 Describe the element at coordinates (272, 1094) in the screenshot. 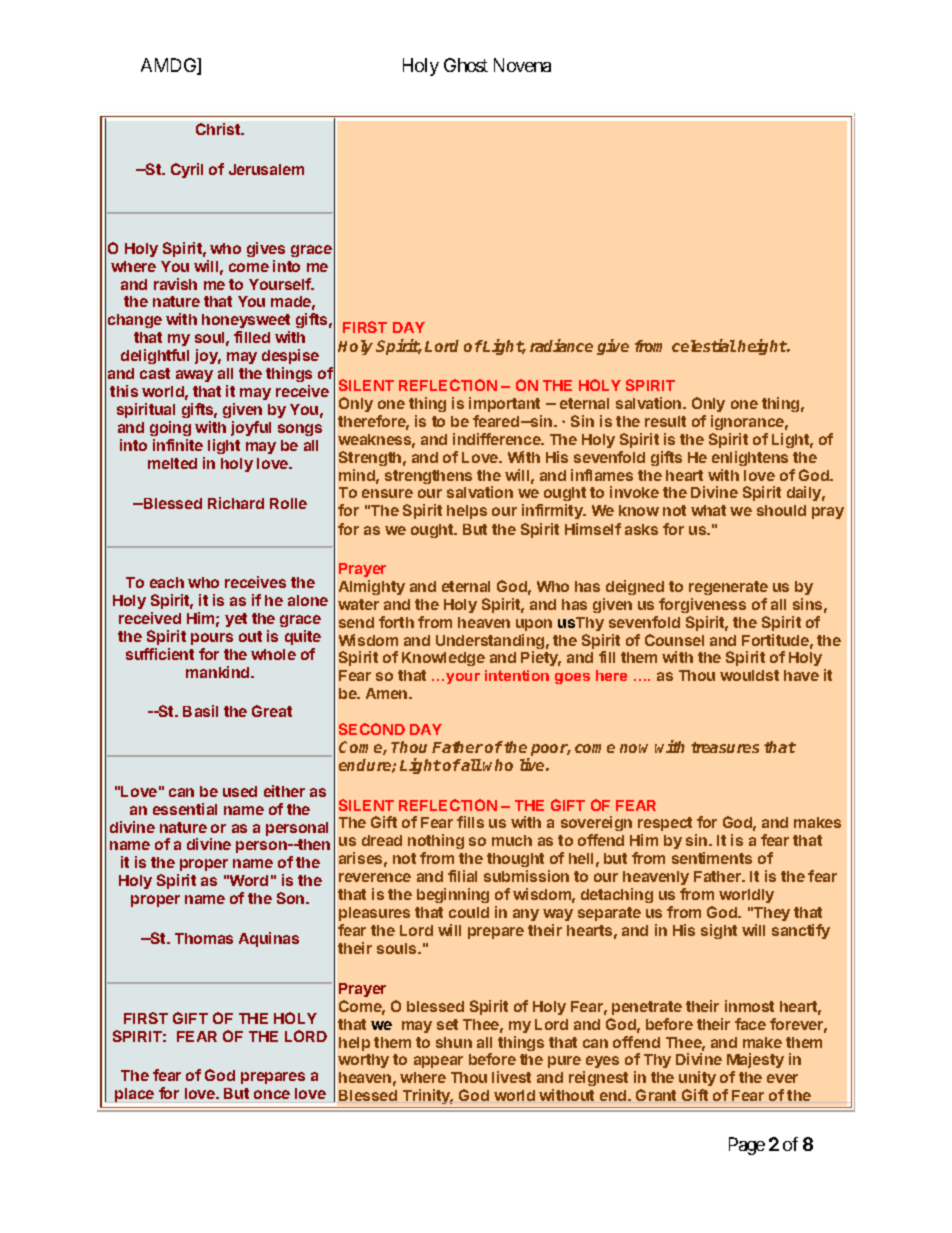

I see `once` at that location.
